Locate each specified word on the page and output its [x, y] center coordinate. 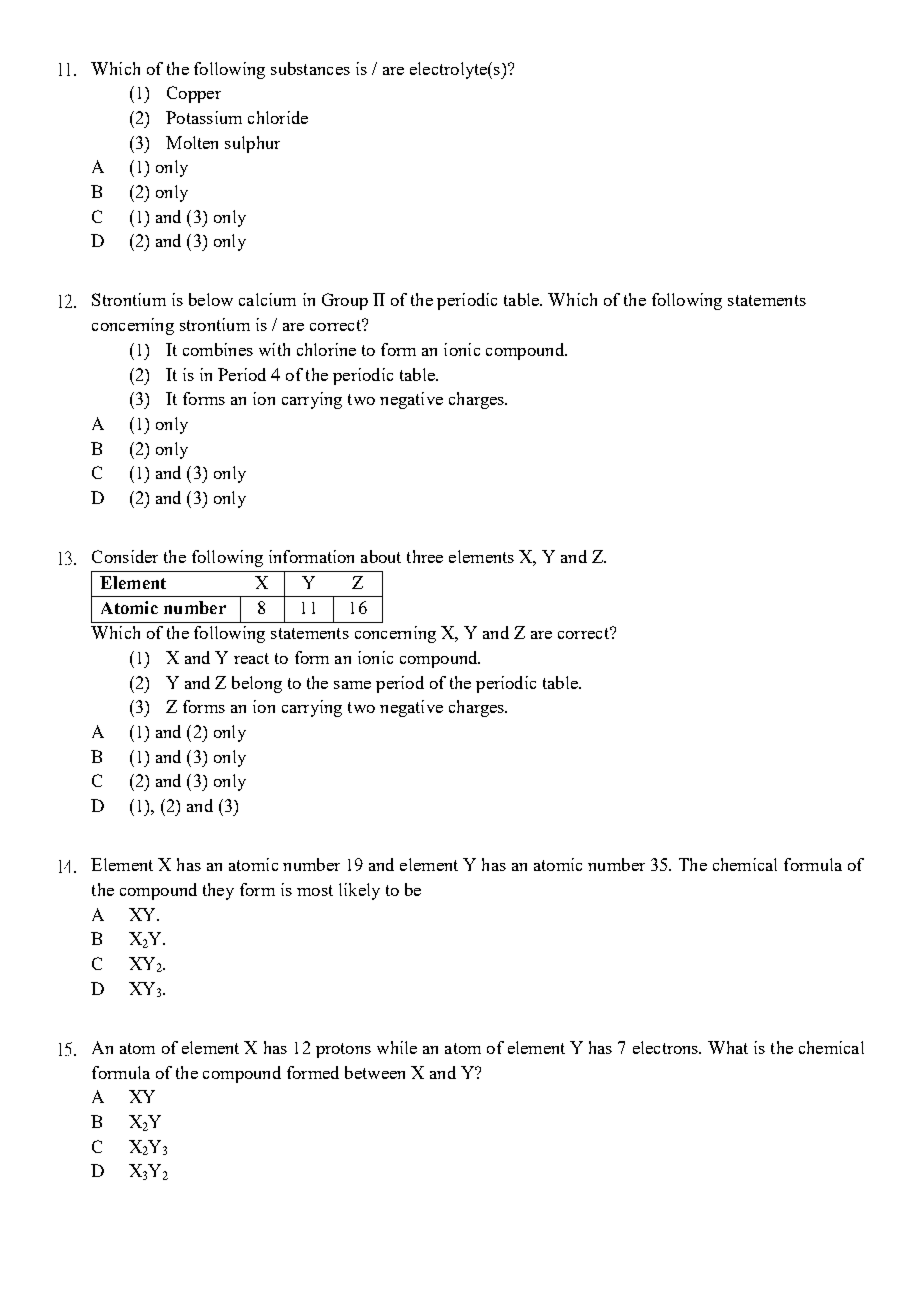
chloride [278, 117]
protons [343, 1050]
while [397, 1047]
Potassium [204, 117]
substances [310, 68]
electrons [667, 1047]
